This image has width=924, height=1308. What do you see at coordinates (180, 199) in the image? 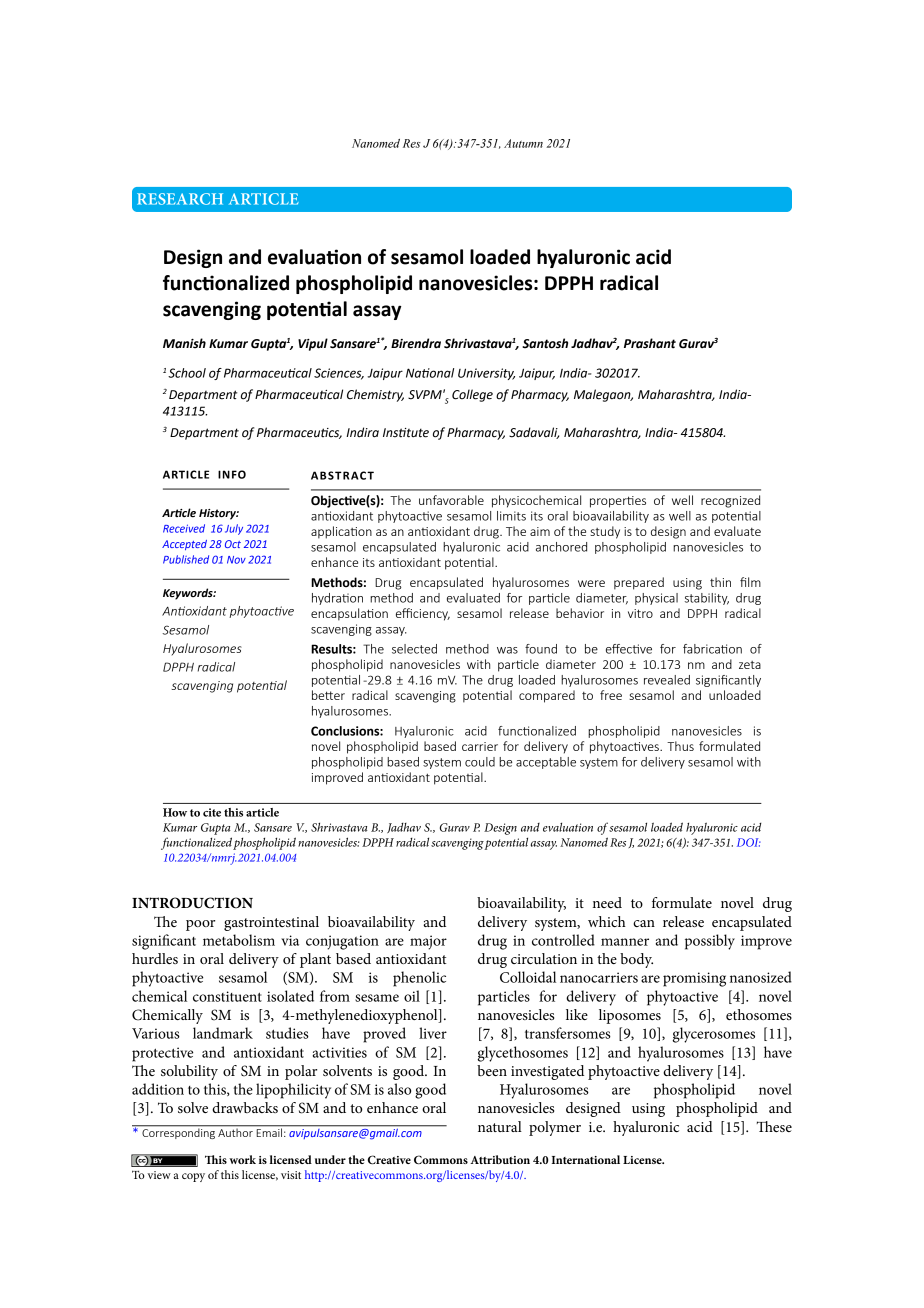
I see `RESEARCH` at bounding box center [180, 199].
